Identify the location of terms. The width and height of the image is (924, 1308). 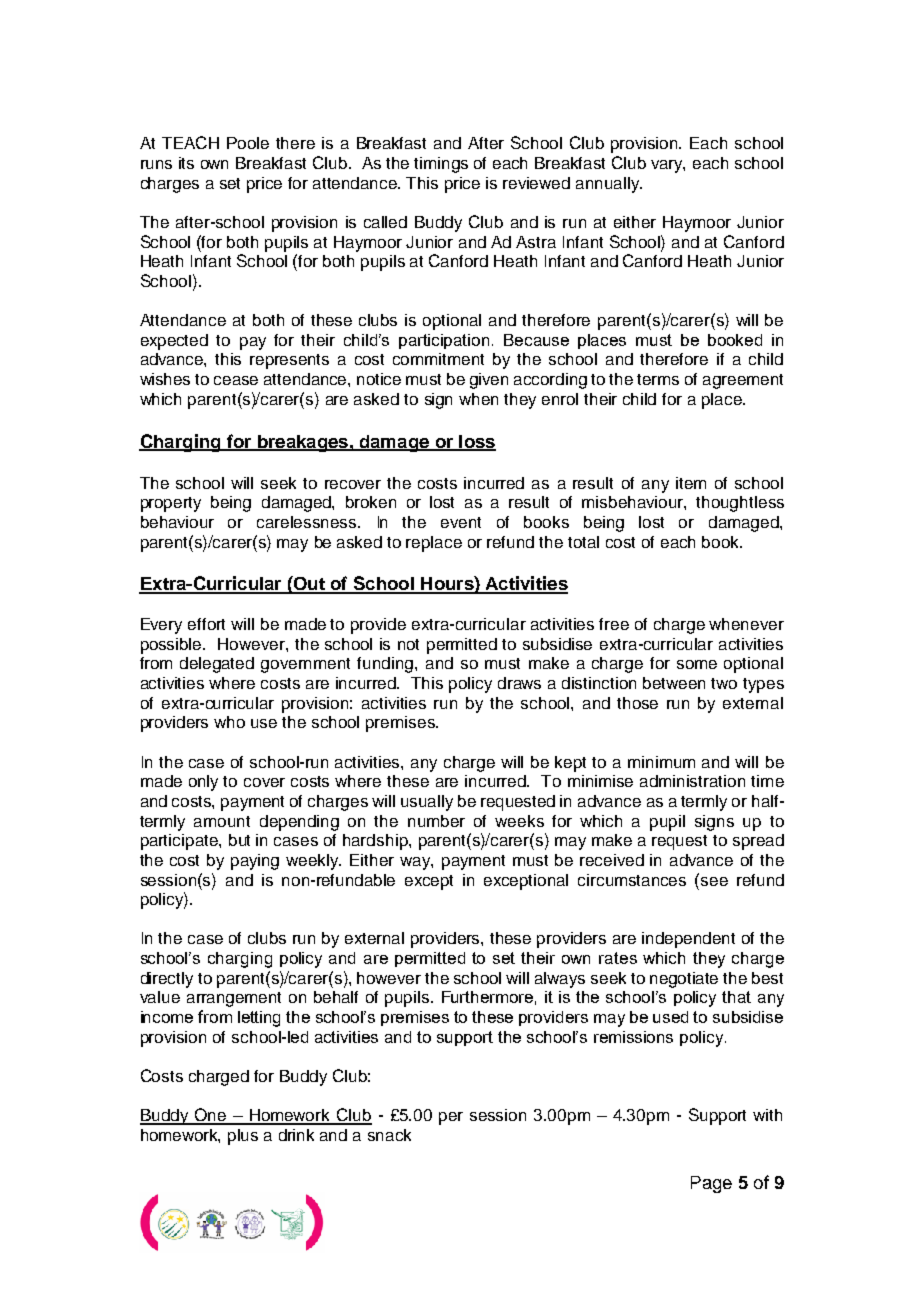
(658, 379).
